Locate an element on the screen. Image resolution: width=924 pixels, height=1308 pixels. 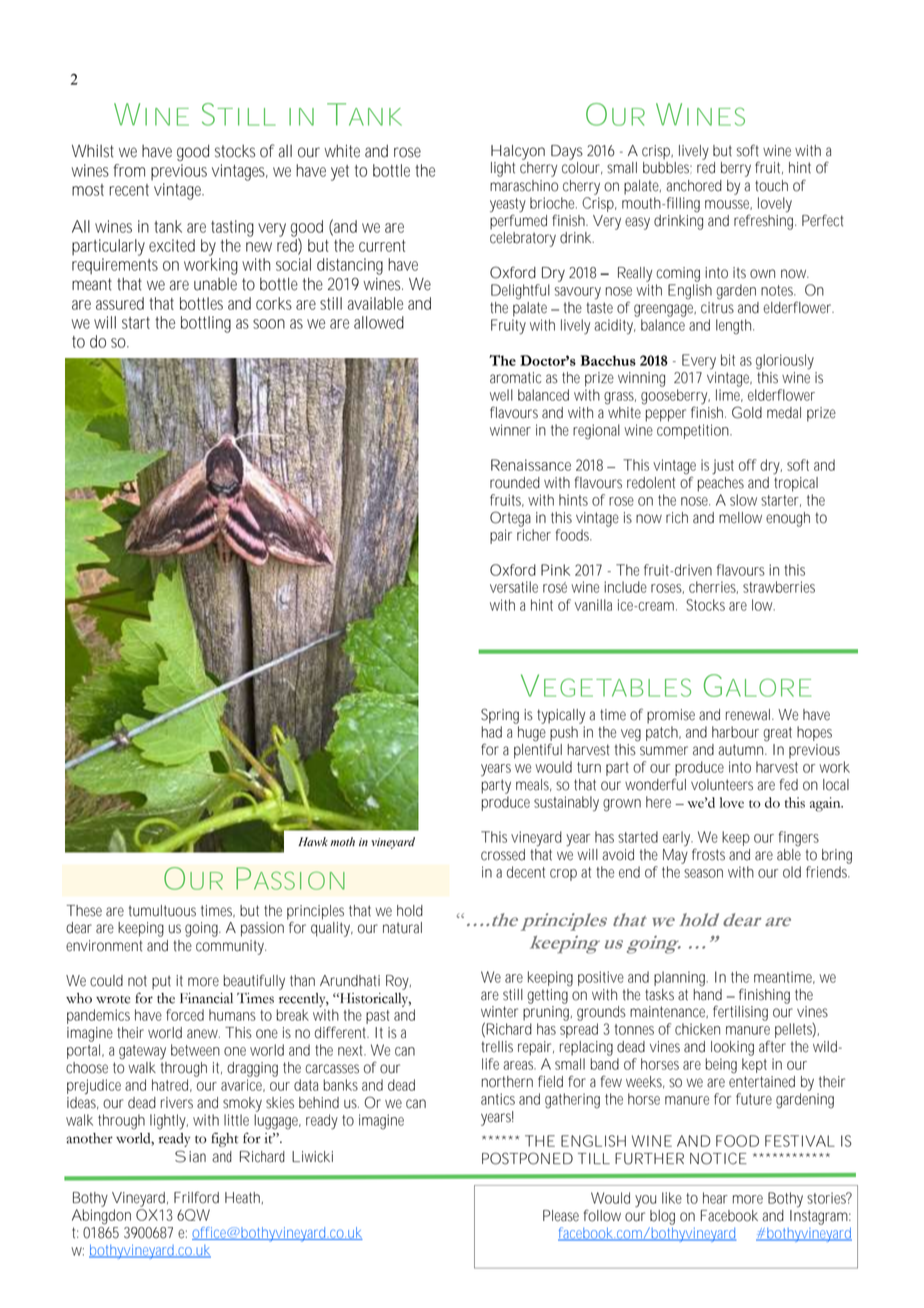
renewal is located at coordinates (749, 715).
